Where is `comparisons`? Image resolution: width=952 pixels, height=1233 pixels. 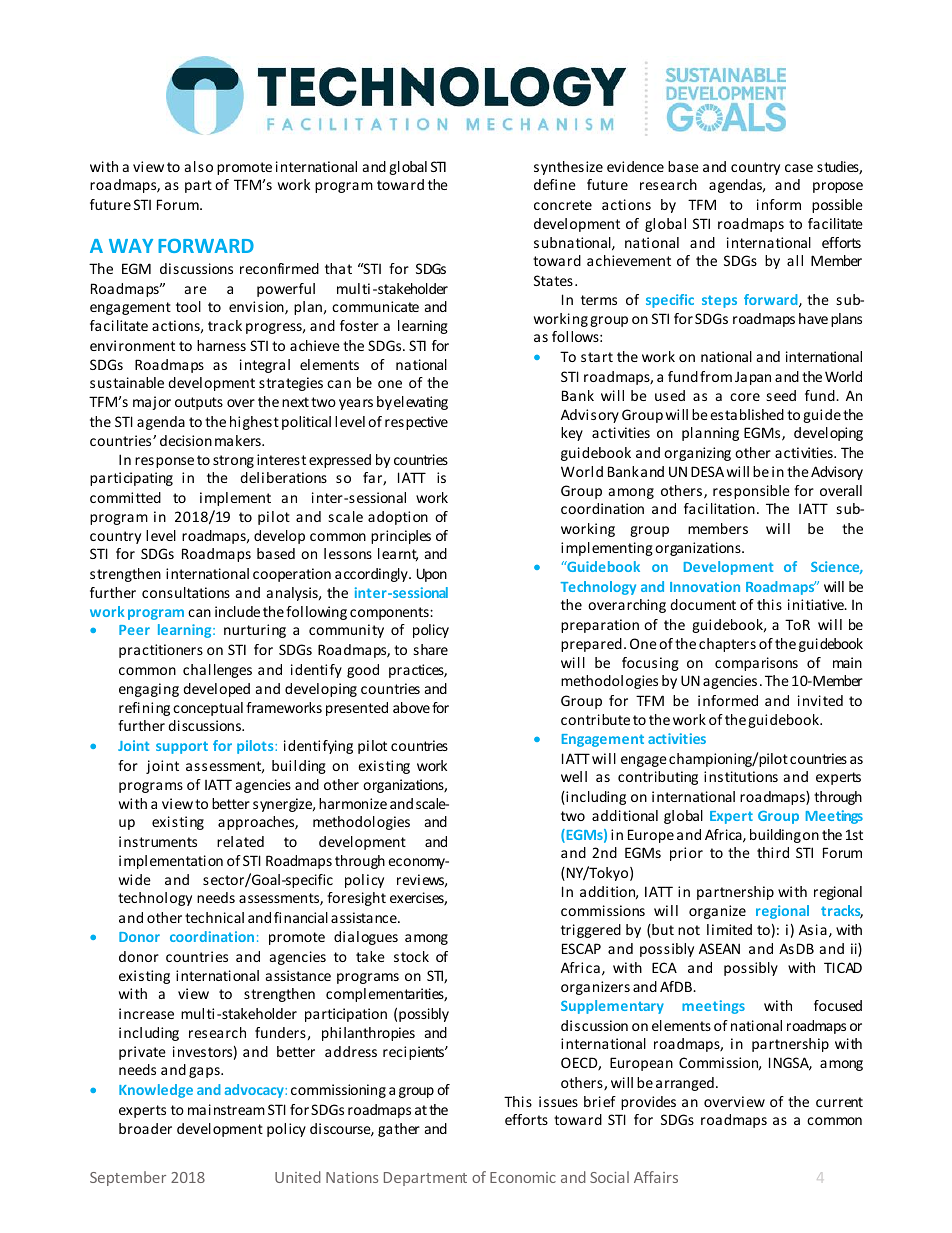
comparisons is located at coordinates (756, 664).
